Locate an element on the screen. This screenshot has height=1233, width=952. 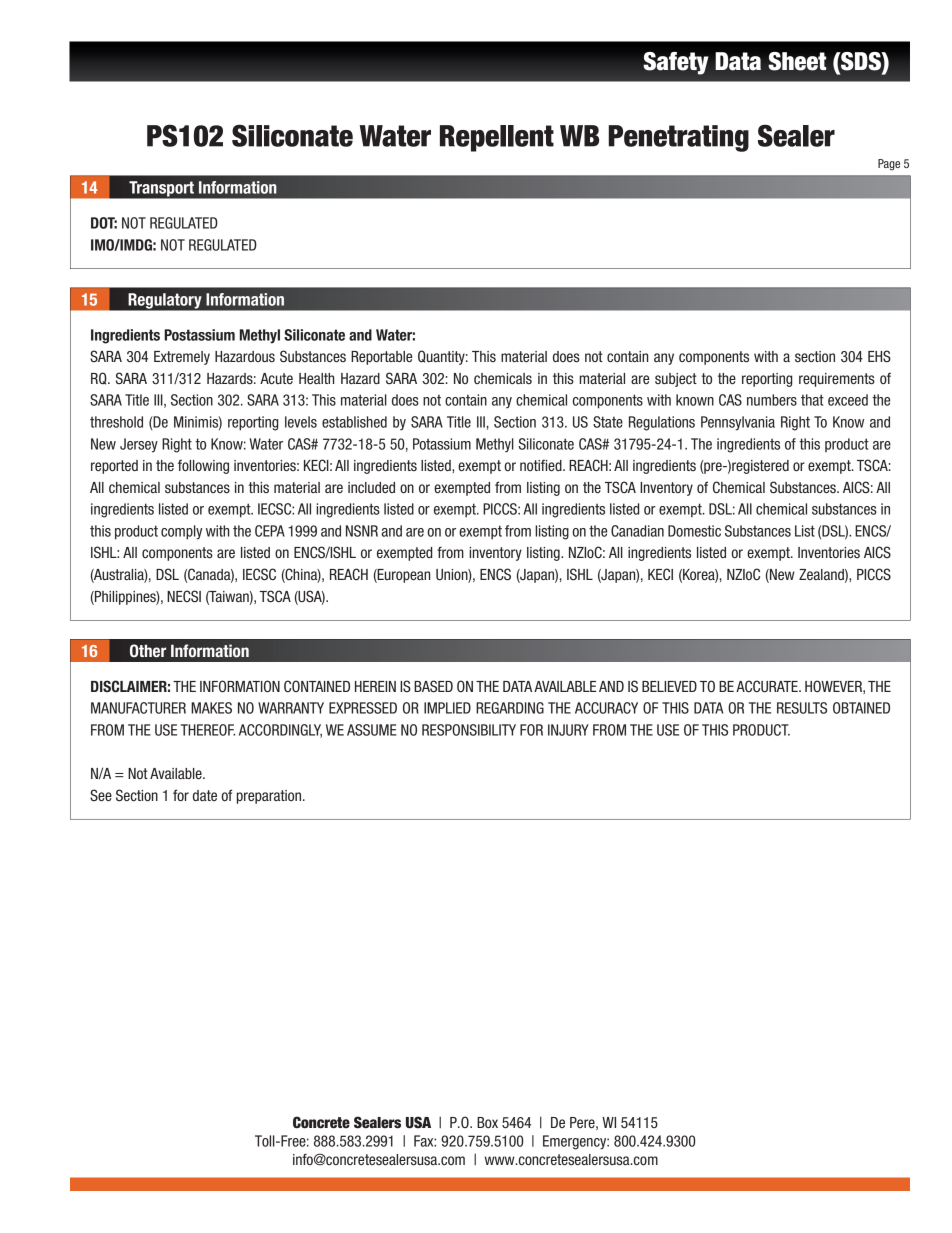
ACCURATE is located at coordinates (768, 686).
